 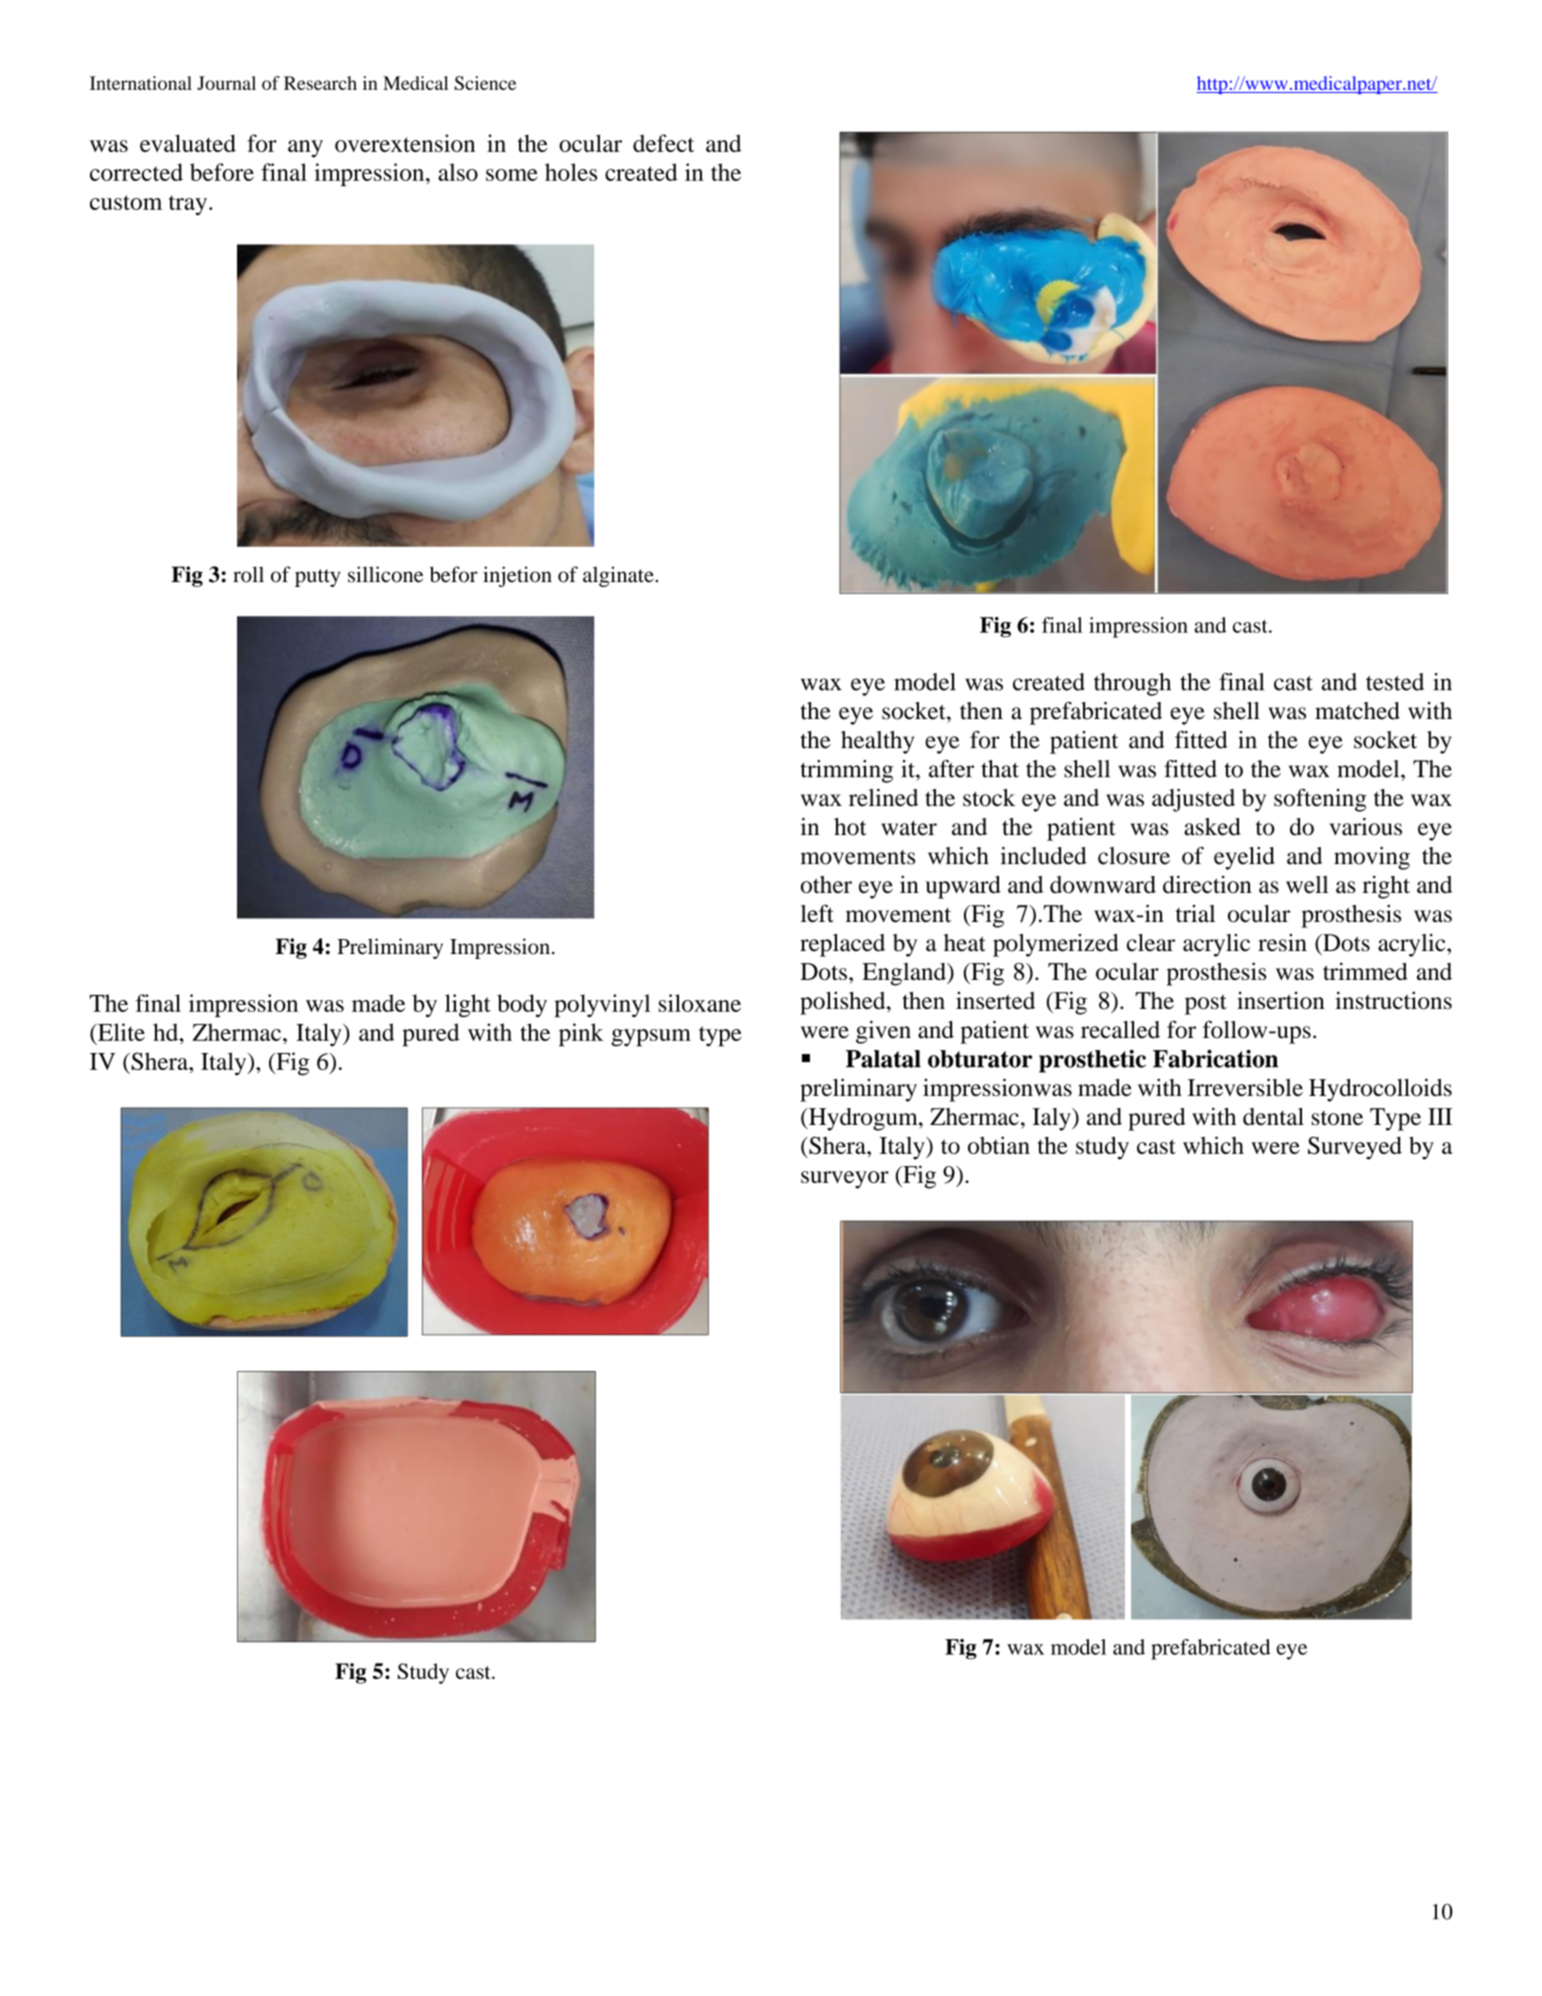 What do you see at coordinates (468, 1005) in the document?
I see `light` at bounding box center [468, 1005].
